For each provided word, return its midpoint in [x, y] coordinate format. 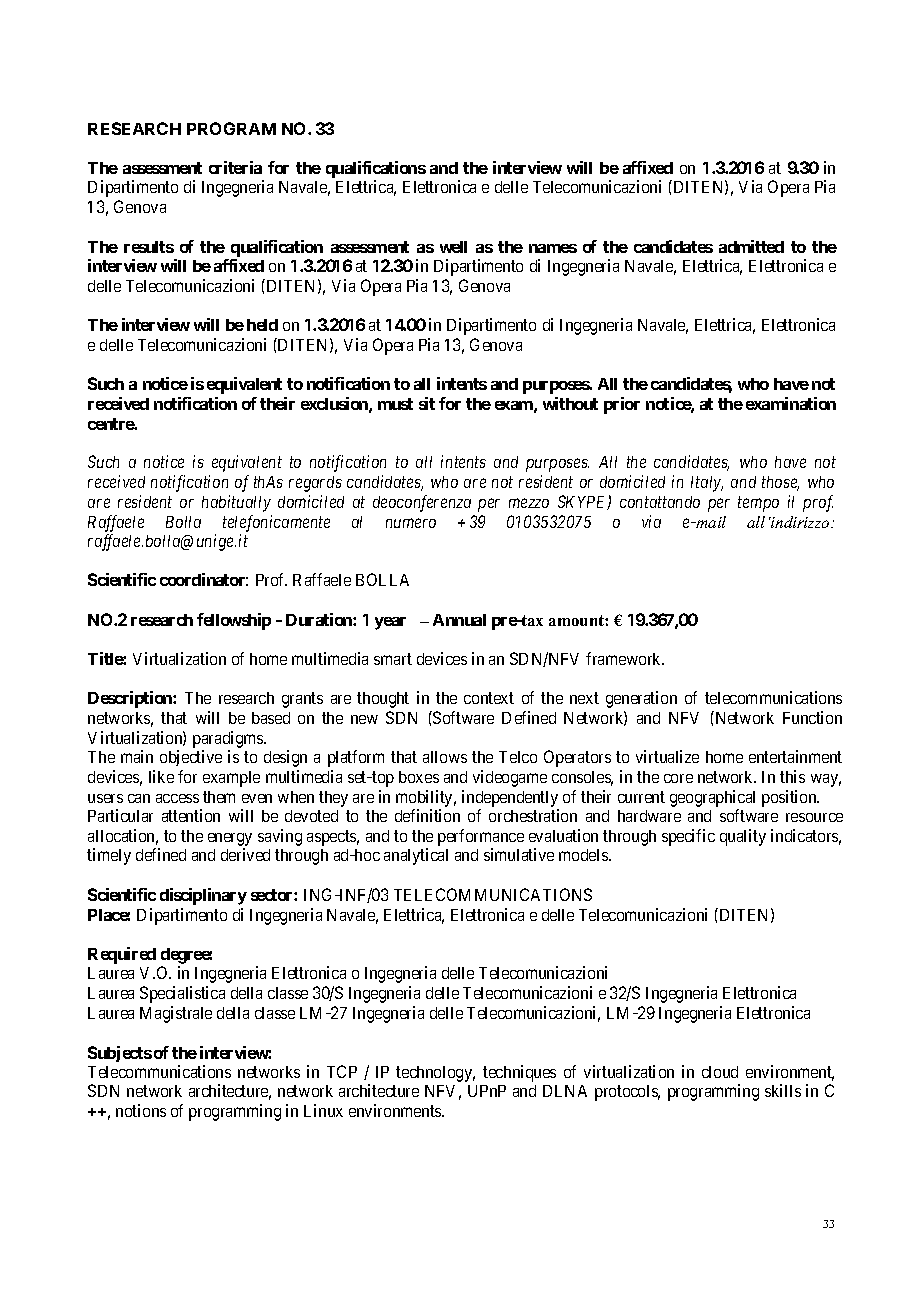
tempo [758, 504]
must [395, 404]
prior [622, 405]
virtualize [667, 756]
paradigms [229, 739]
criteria [235, 167]
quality [743, 837]
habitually [236, 503]
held [262, 325]
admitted [751, 246]
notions [141, 1110]
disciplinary [203, 896]
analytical [416, 856]
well [453, 247]
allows [445, 757]
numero [411, 523]
